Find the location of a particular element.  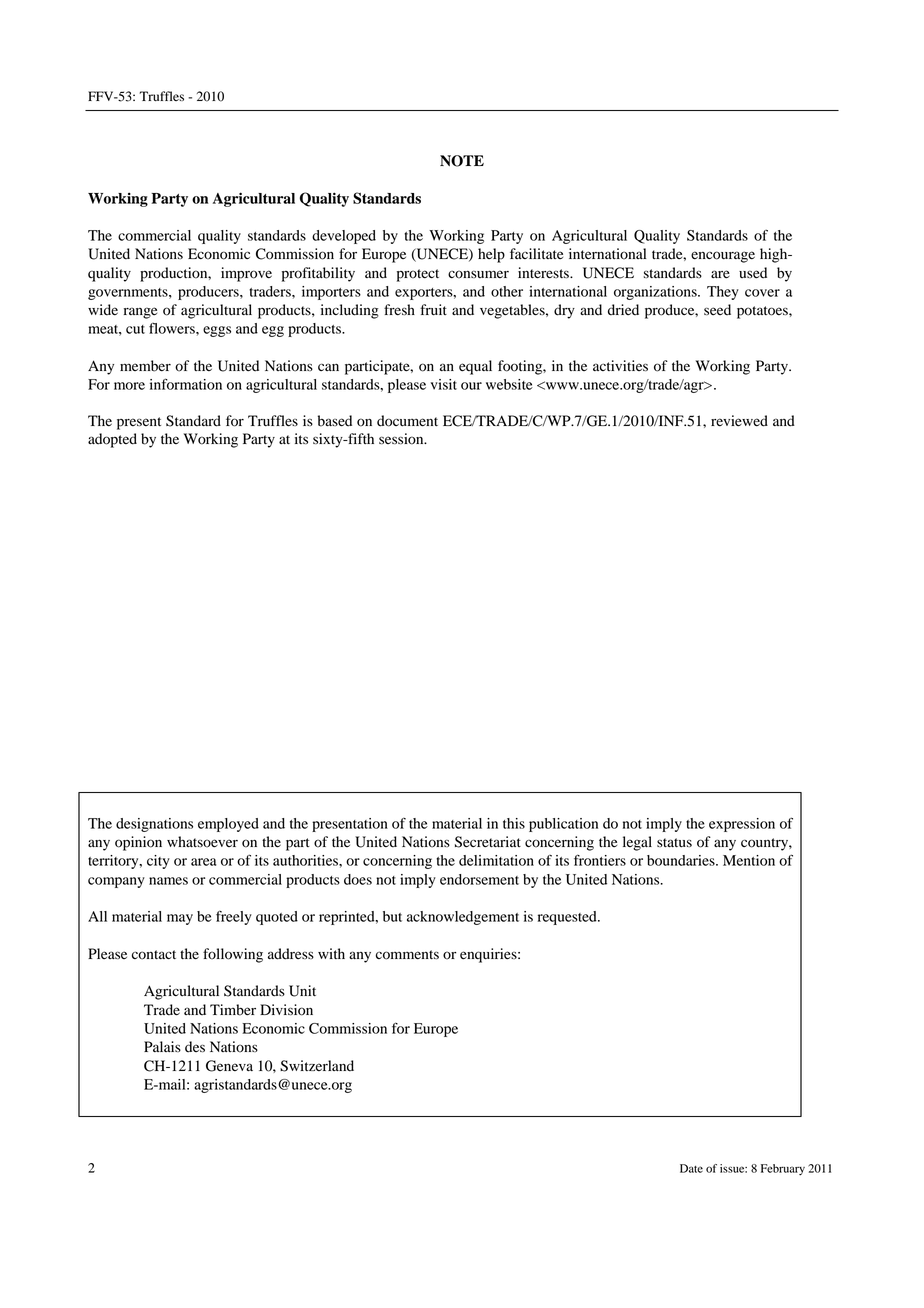

Date is located at coordinates (691, 1168).
